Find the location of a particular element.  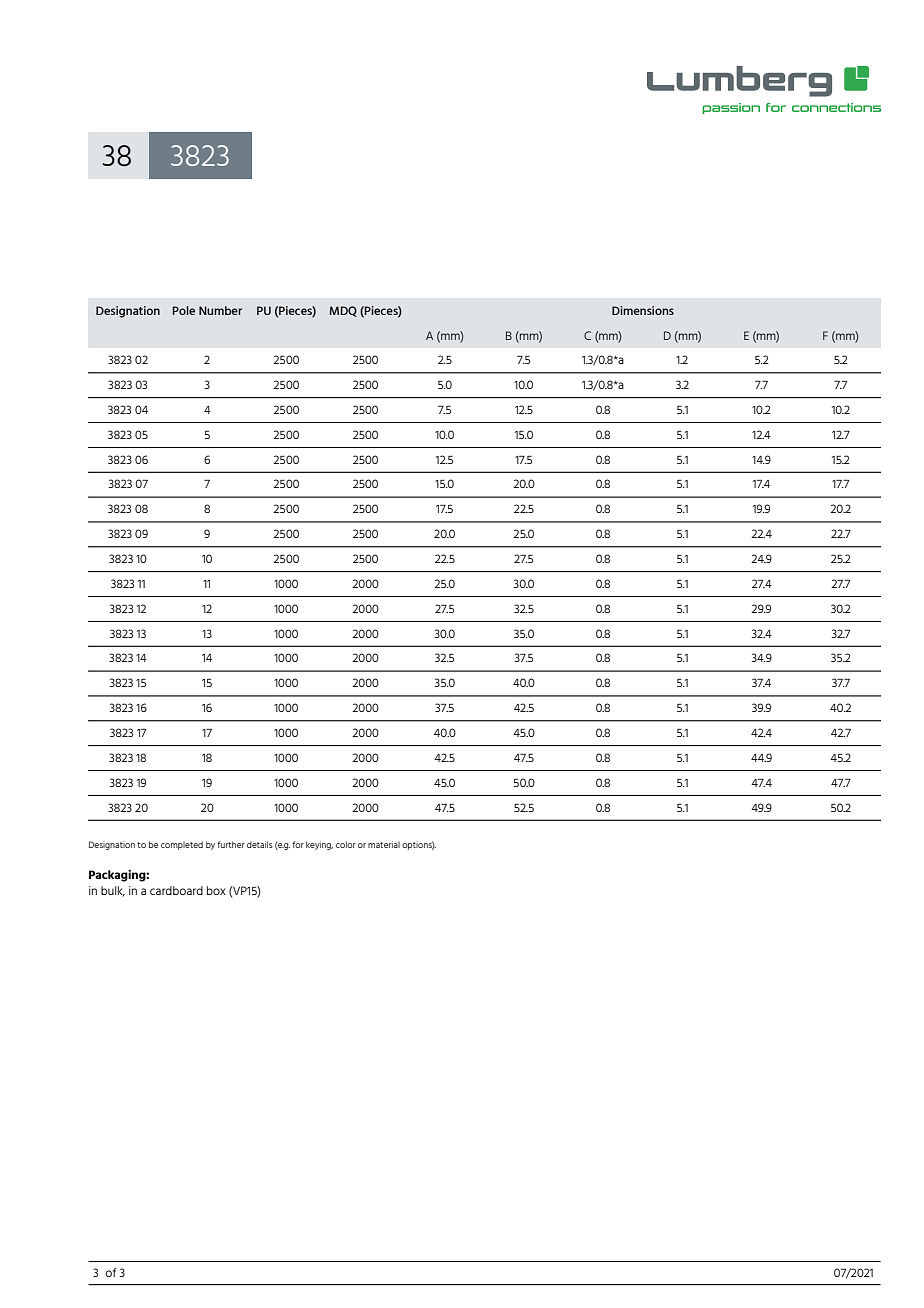

for is located at coordinates (298, 844).
